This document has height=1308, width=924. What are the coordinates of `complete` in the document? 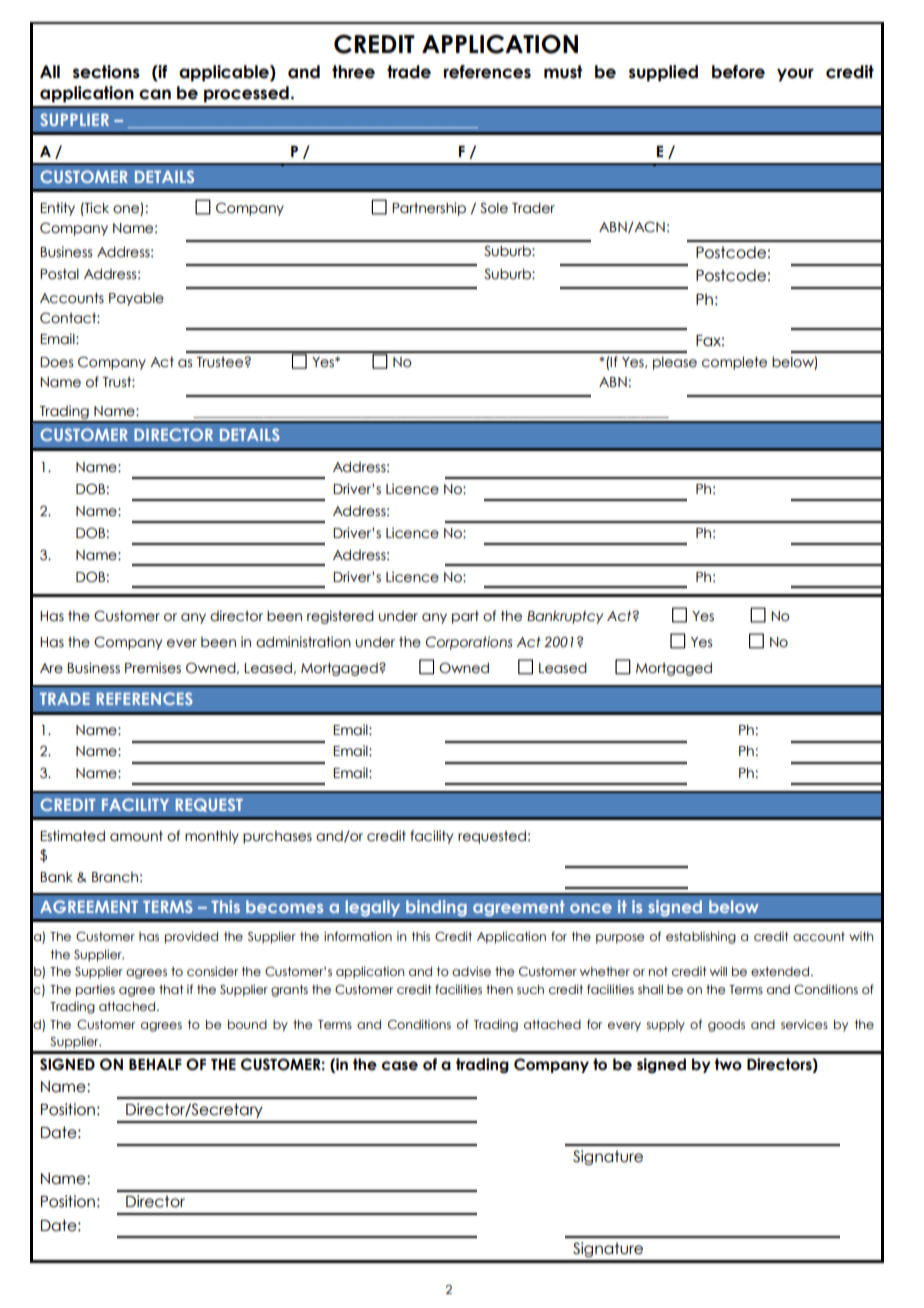 It's located at (734, 363).
